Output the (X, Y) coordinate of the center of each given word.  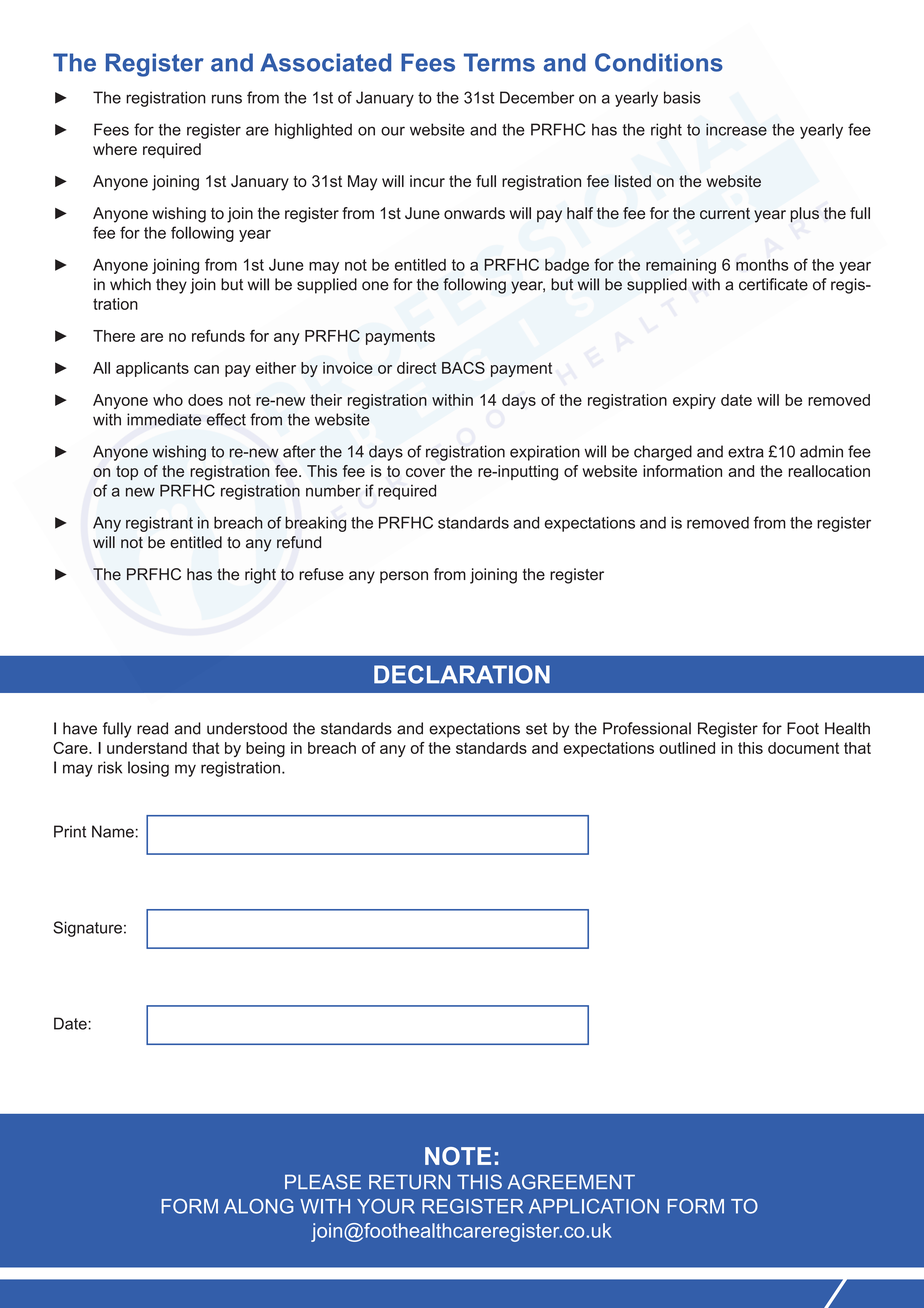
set (536, 729)
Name (113, 831)
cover (425, 472)
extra (746, 452)
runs (227, 99)
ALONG (258, 1206)
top (127, 472)
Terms (499, 62)
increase (736, 129)
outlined (687, 748)
